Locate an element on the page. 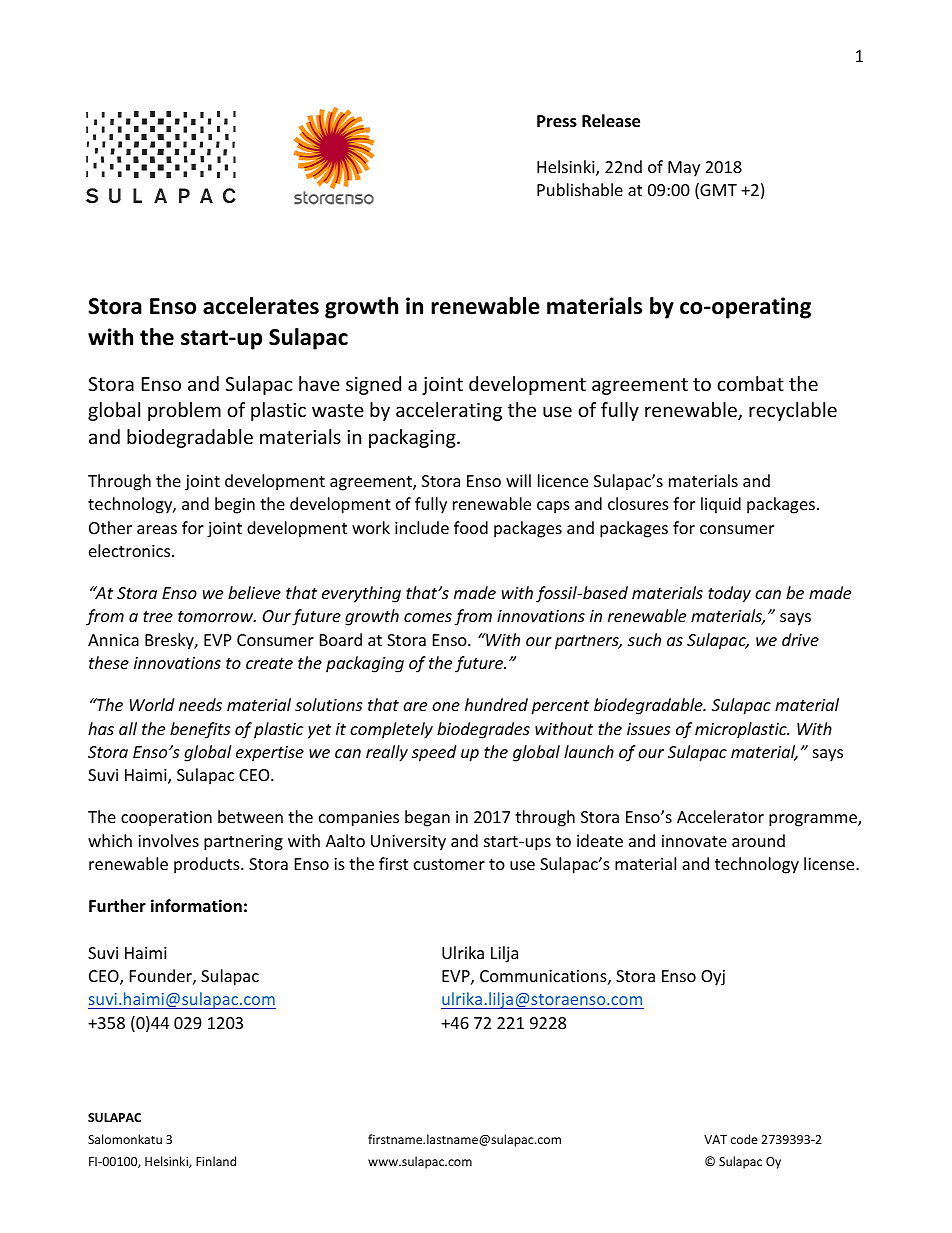 The image size is (952, 1233). began is located at coordinates (427, 818).
